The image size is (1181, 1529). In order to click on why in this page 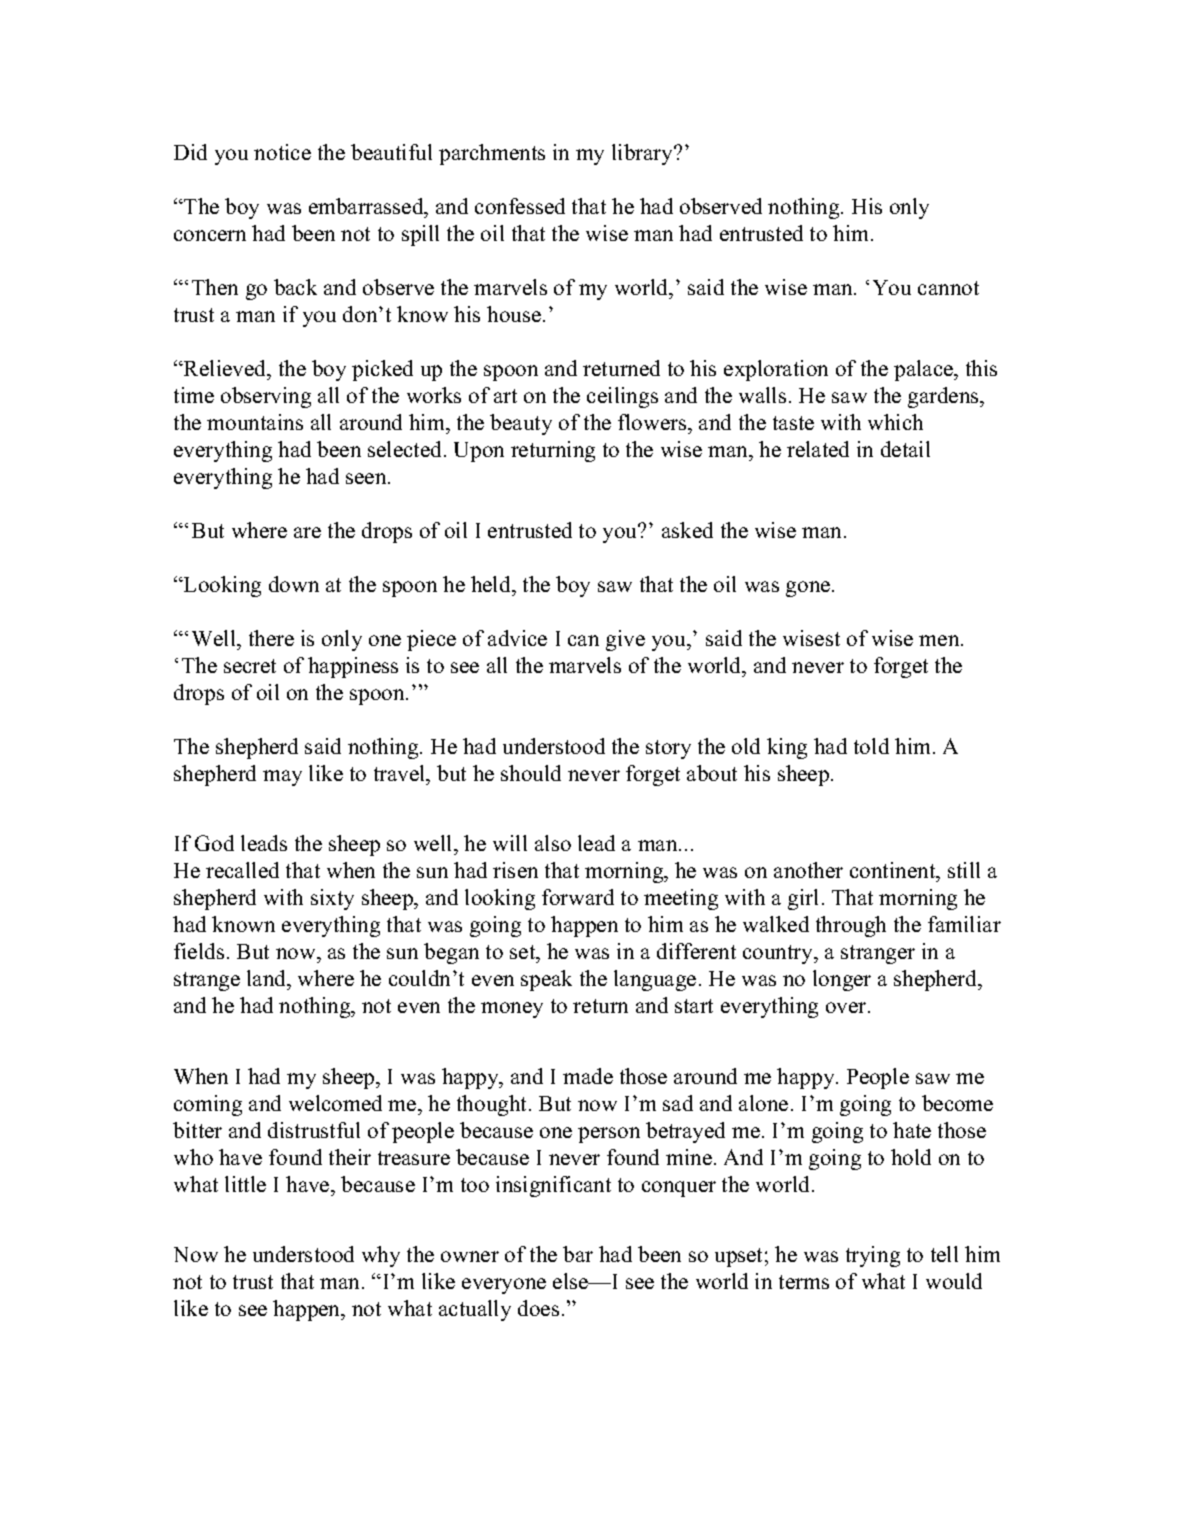, I will do `click(381, 1256)`.
